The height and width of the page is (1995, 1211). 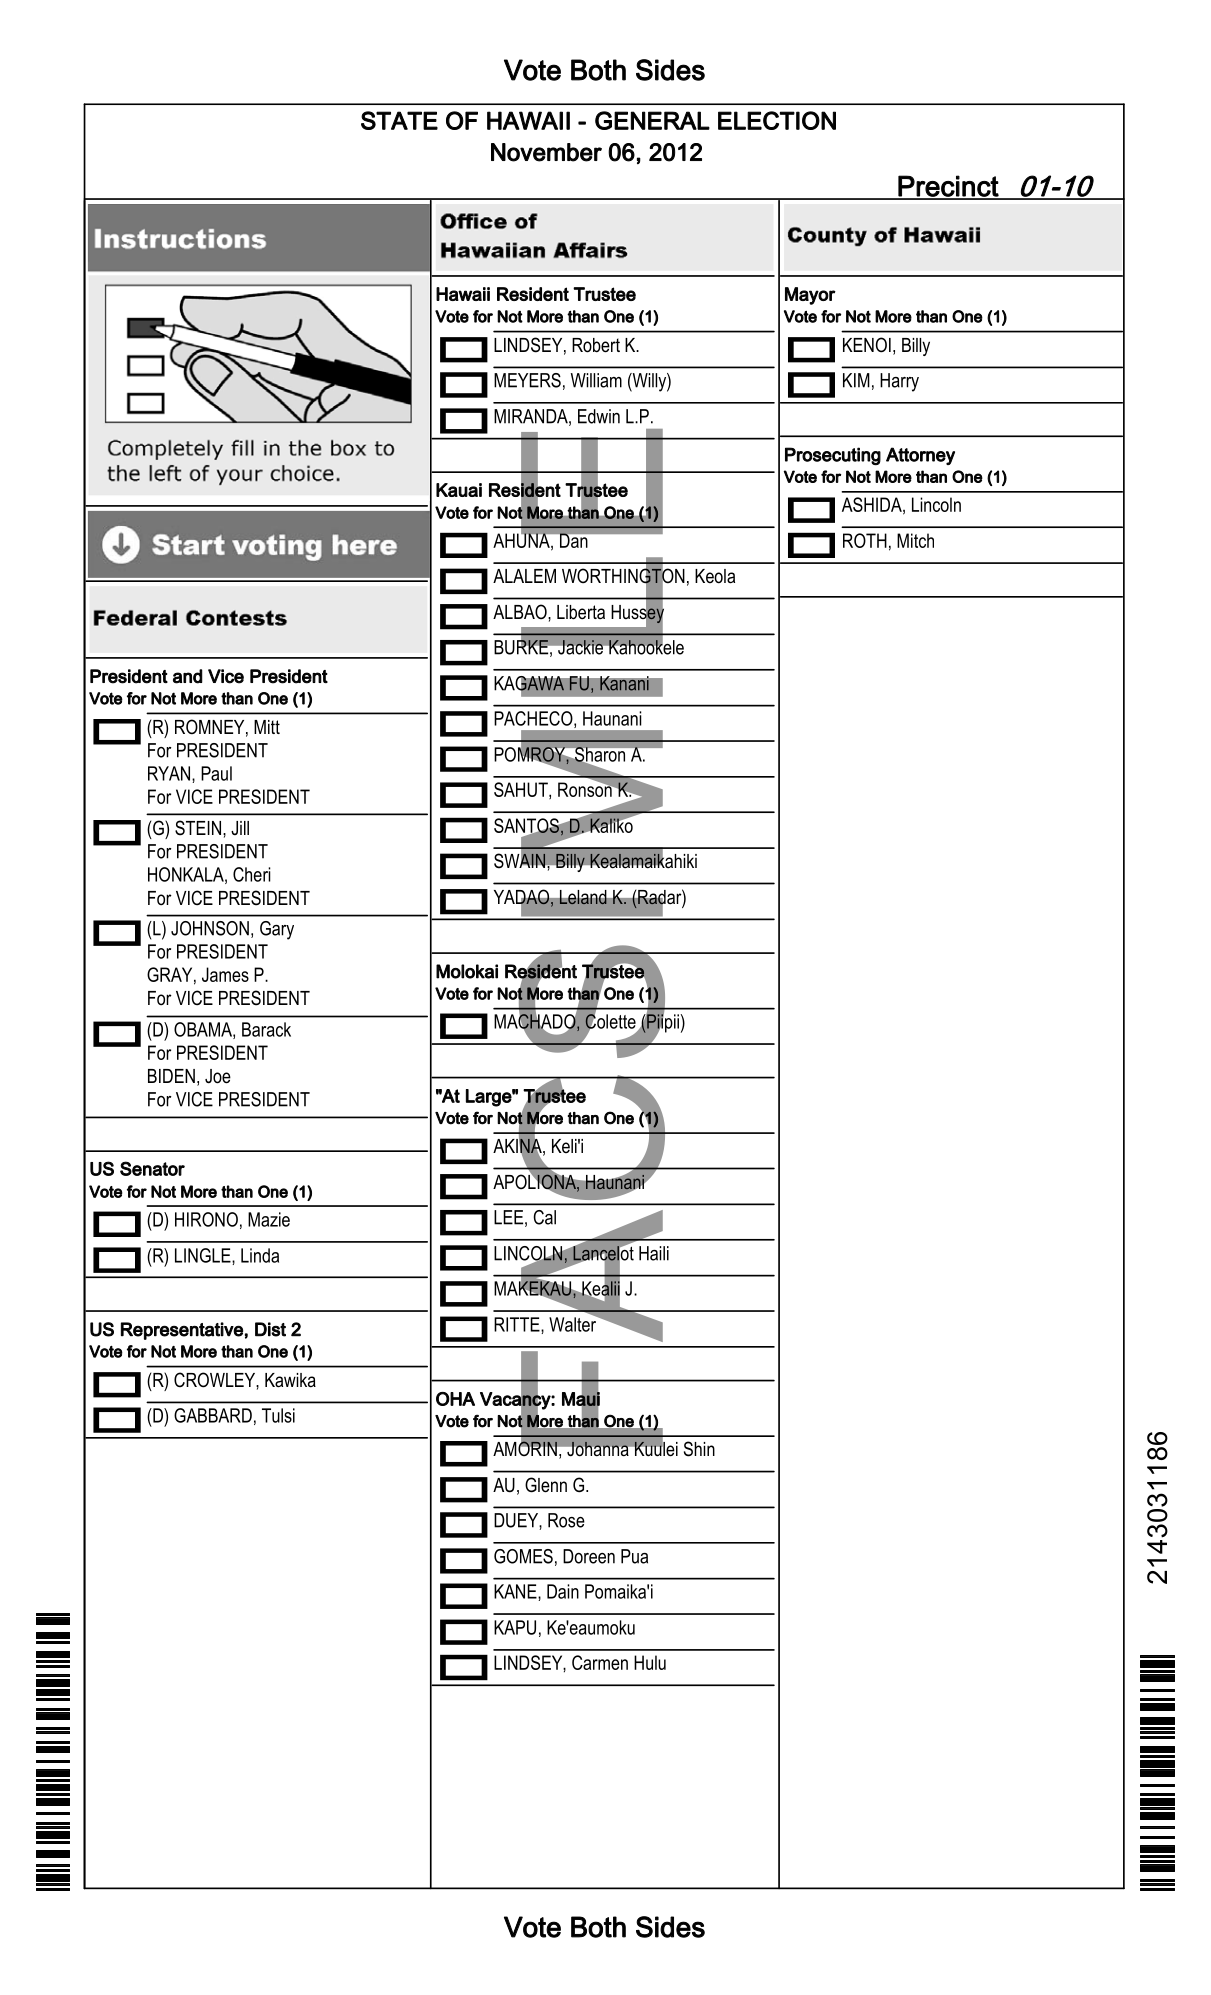 What do you see at coordinates (252, 874) in the page?
I see `Cheri` at bounding box center [252, 874].
